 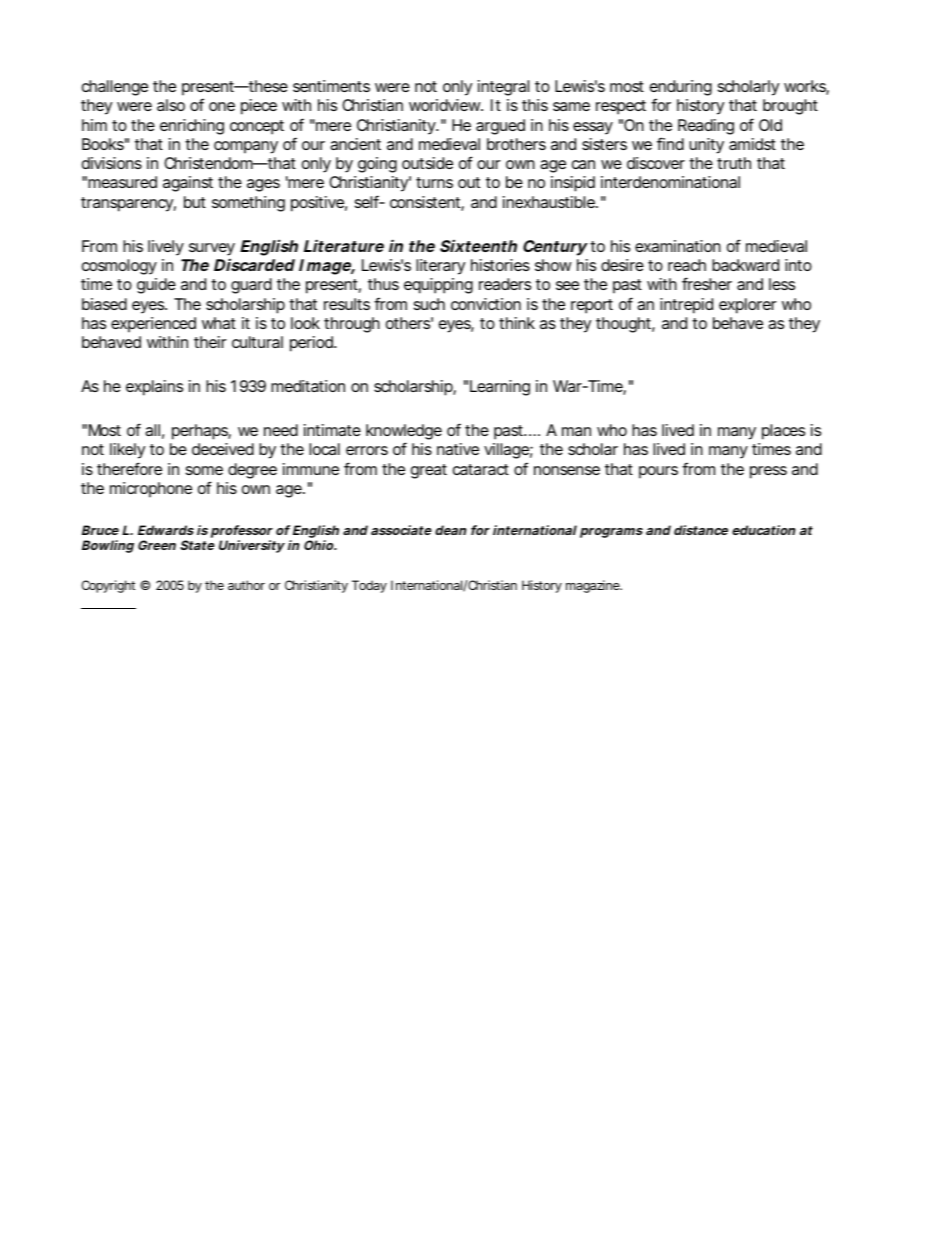 I want to click on enduring, so click(x=681, y=89).
